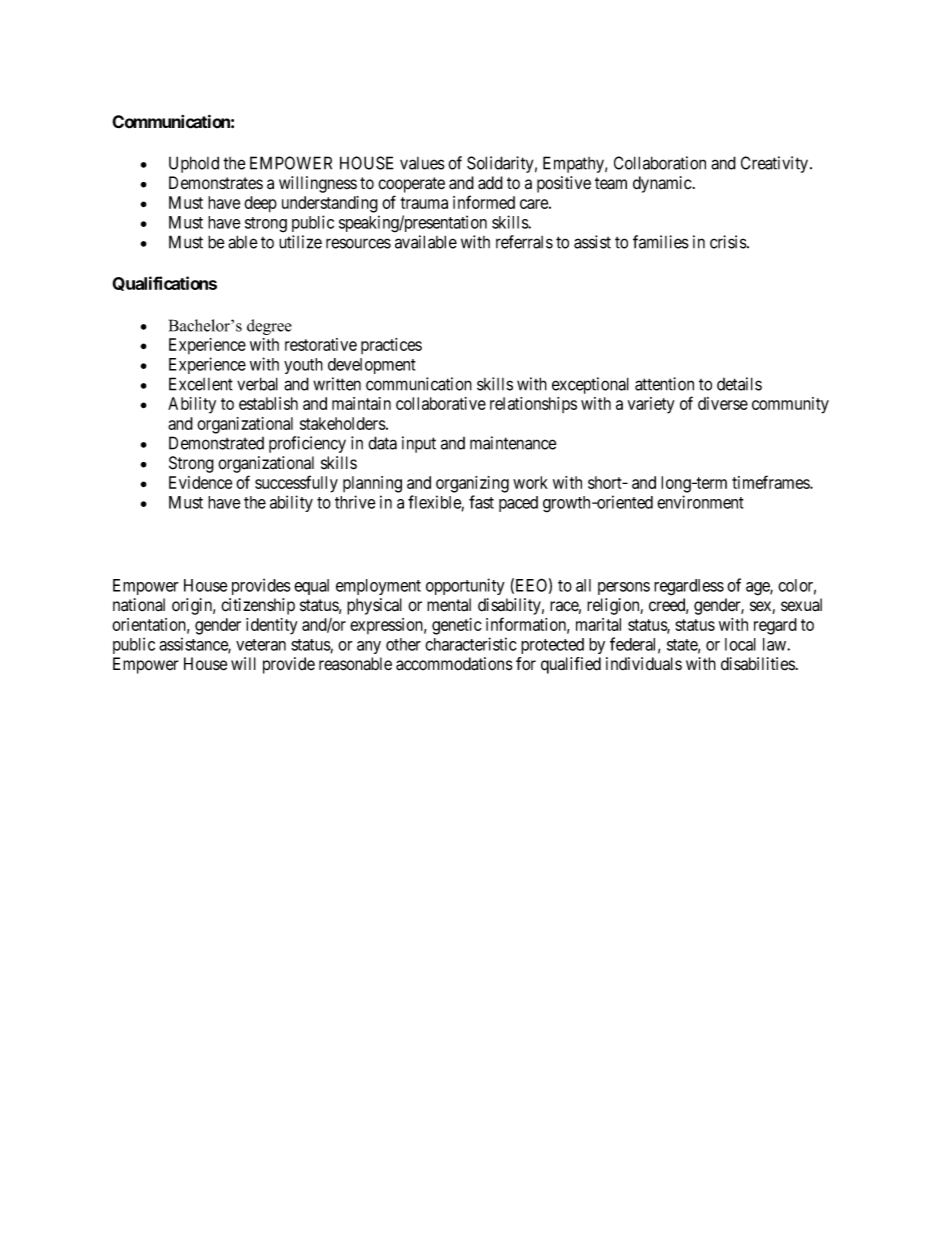  What do you see at coordinates (441, 403) in the screenshot?
I see `collaborative` at bounding box center [441, 403].
